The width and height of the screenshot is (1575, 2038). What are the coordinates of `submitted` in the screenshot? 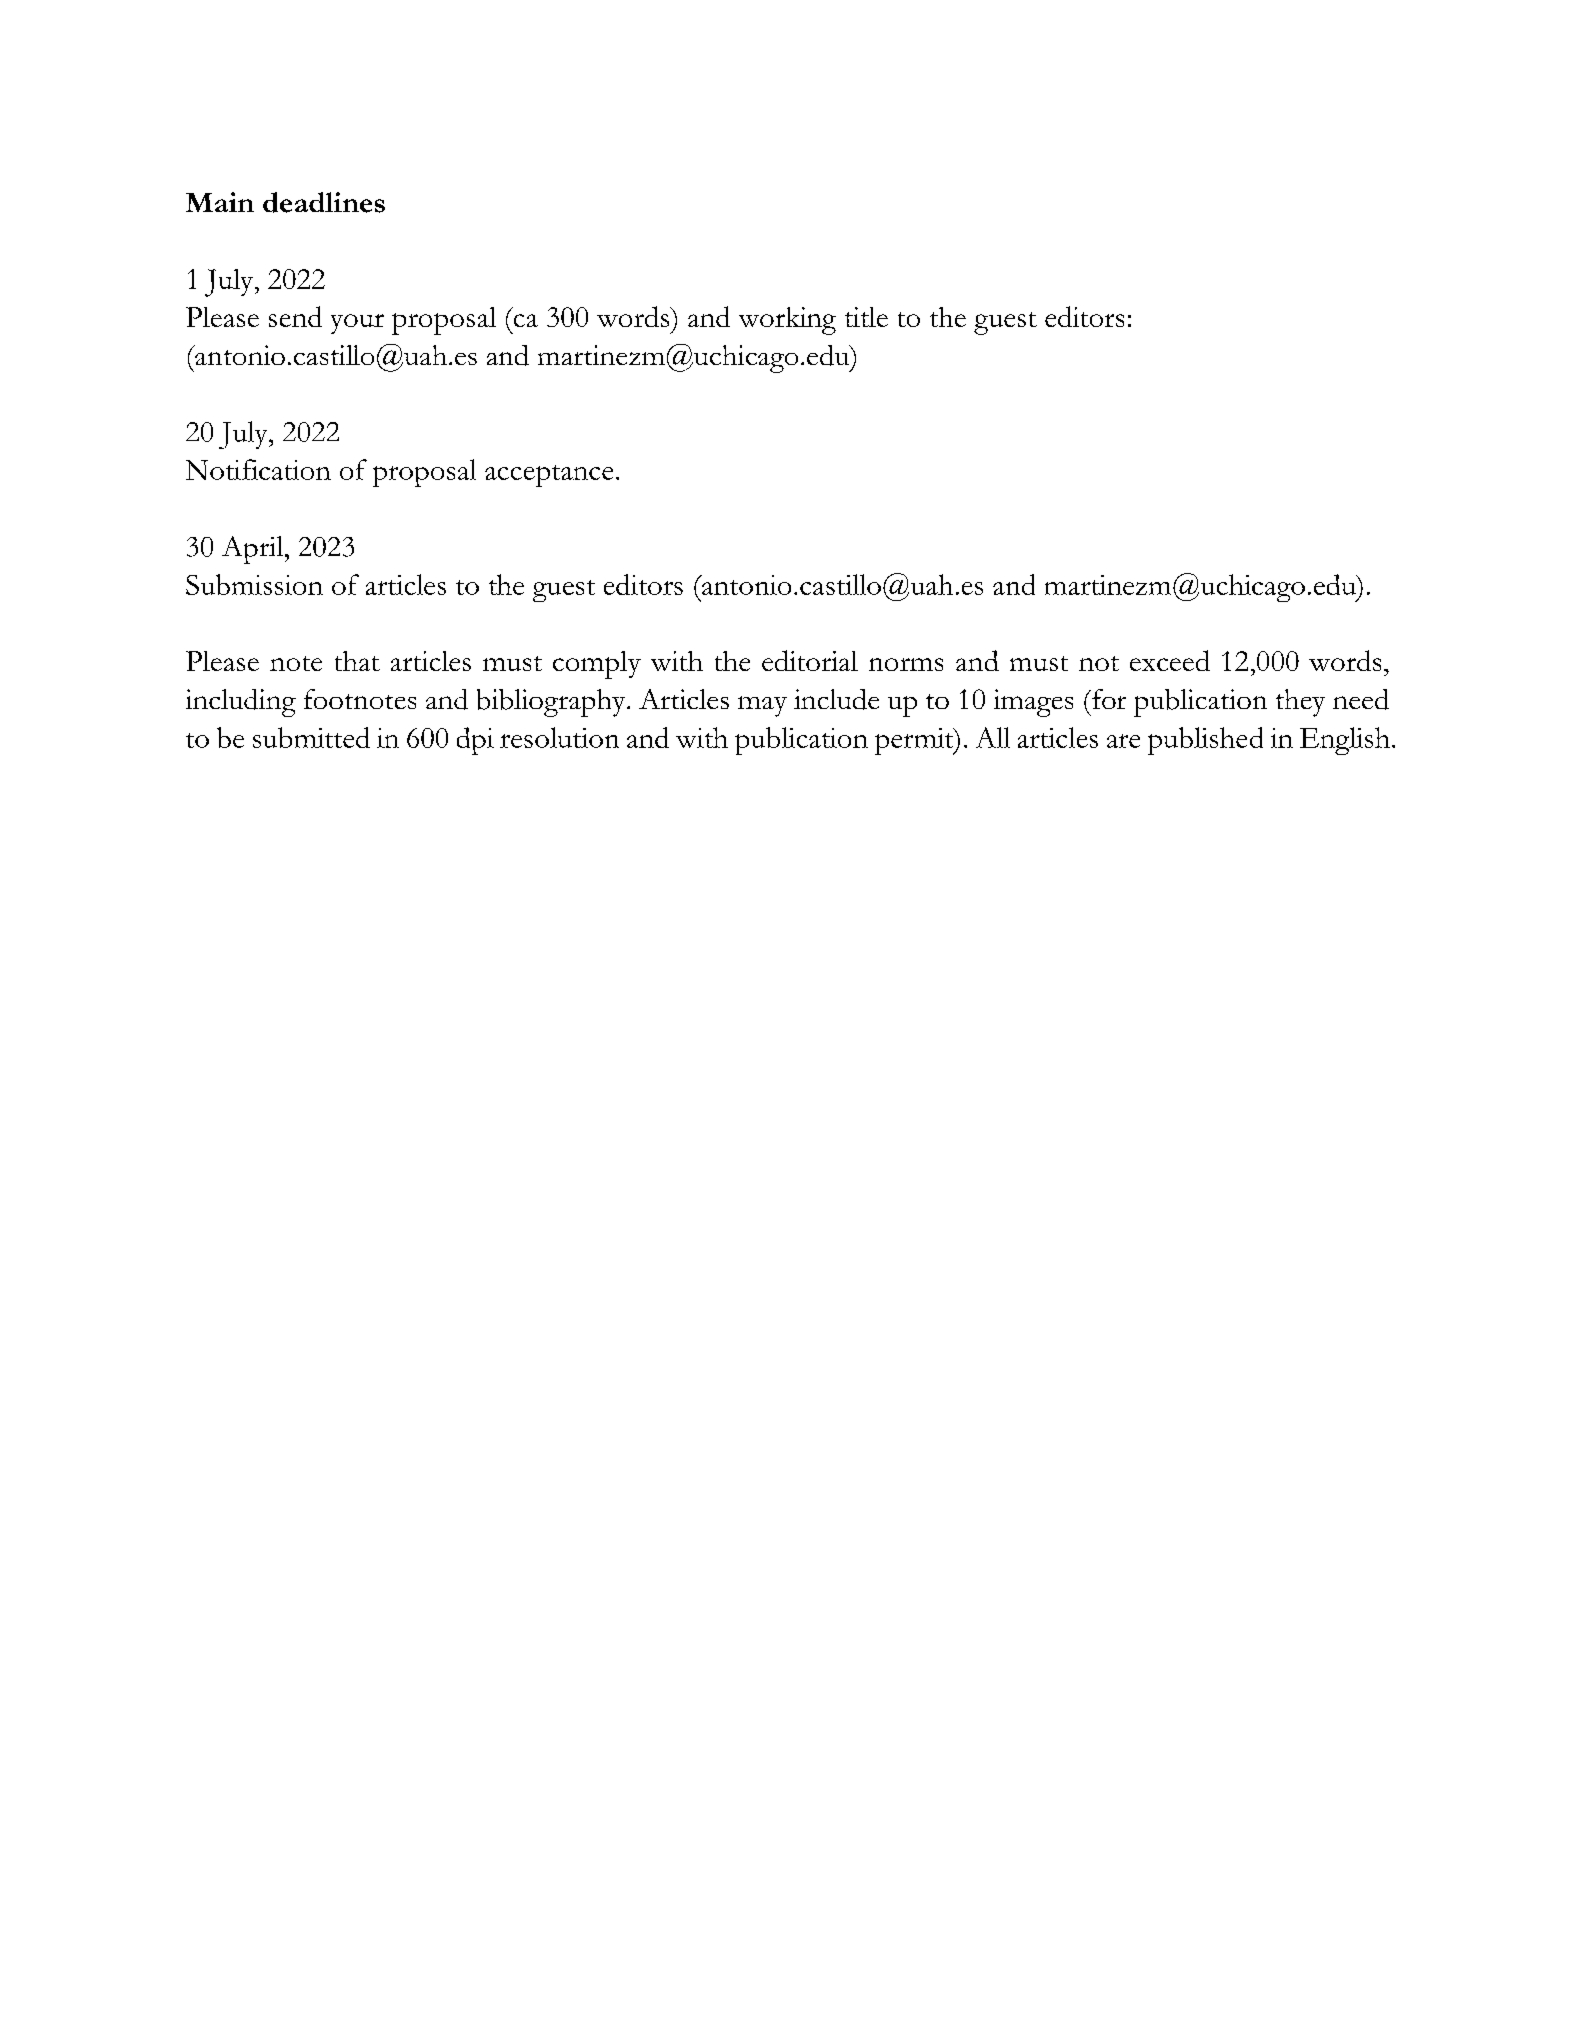 It's located at (311, 737).
